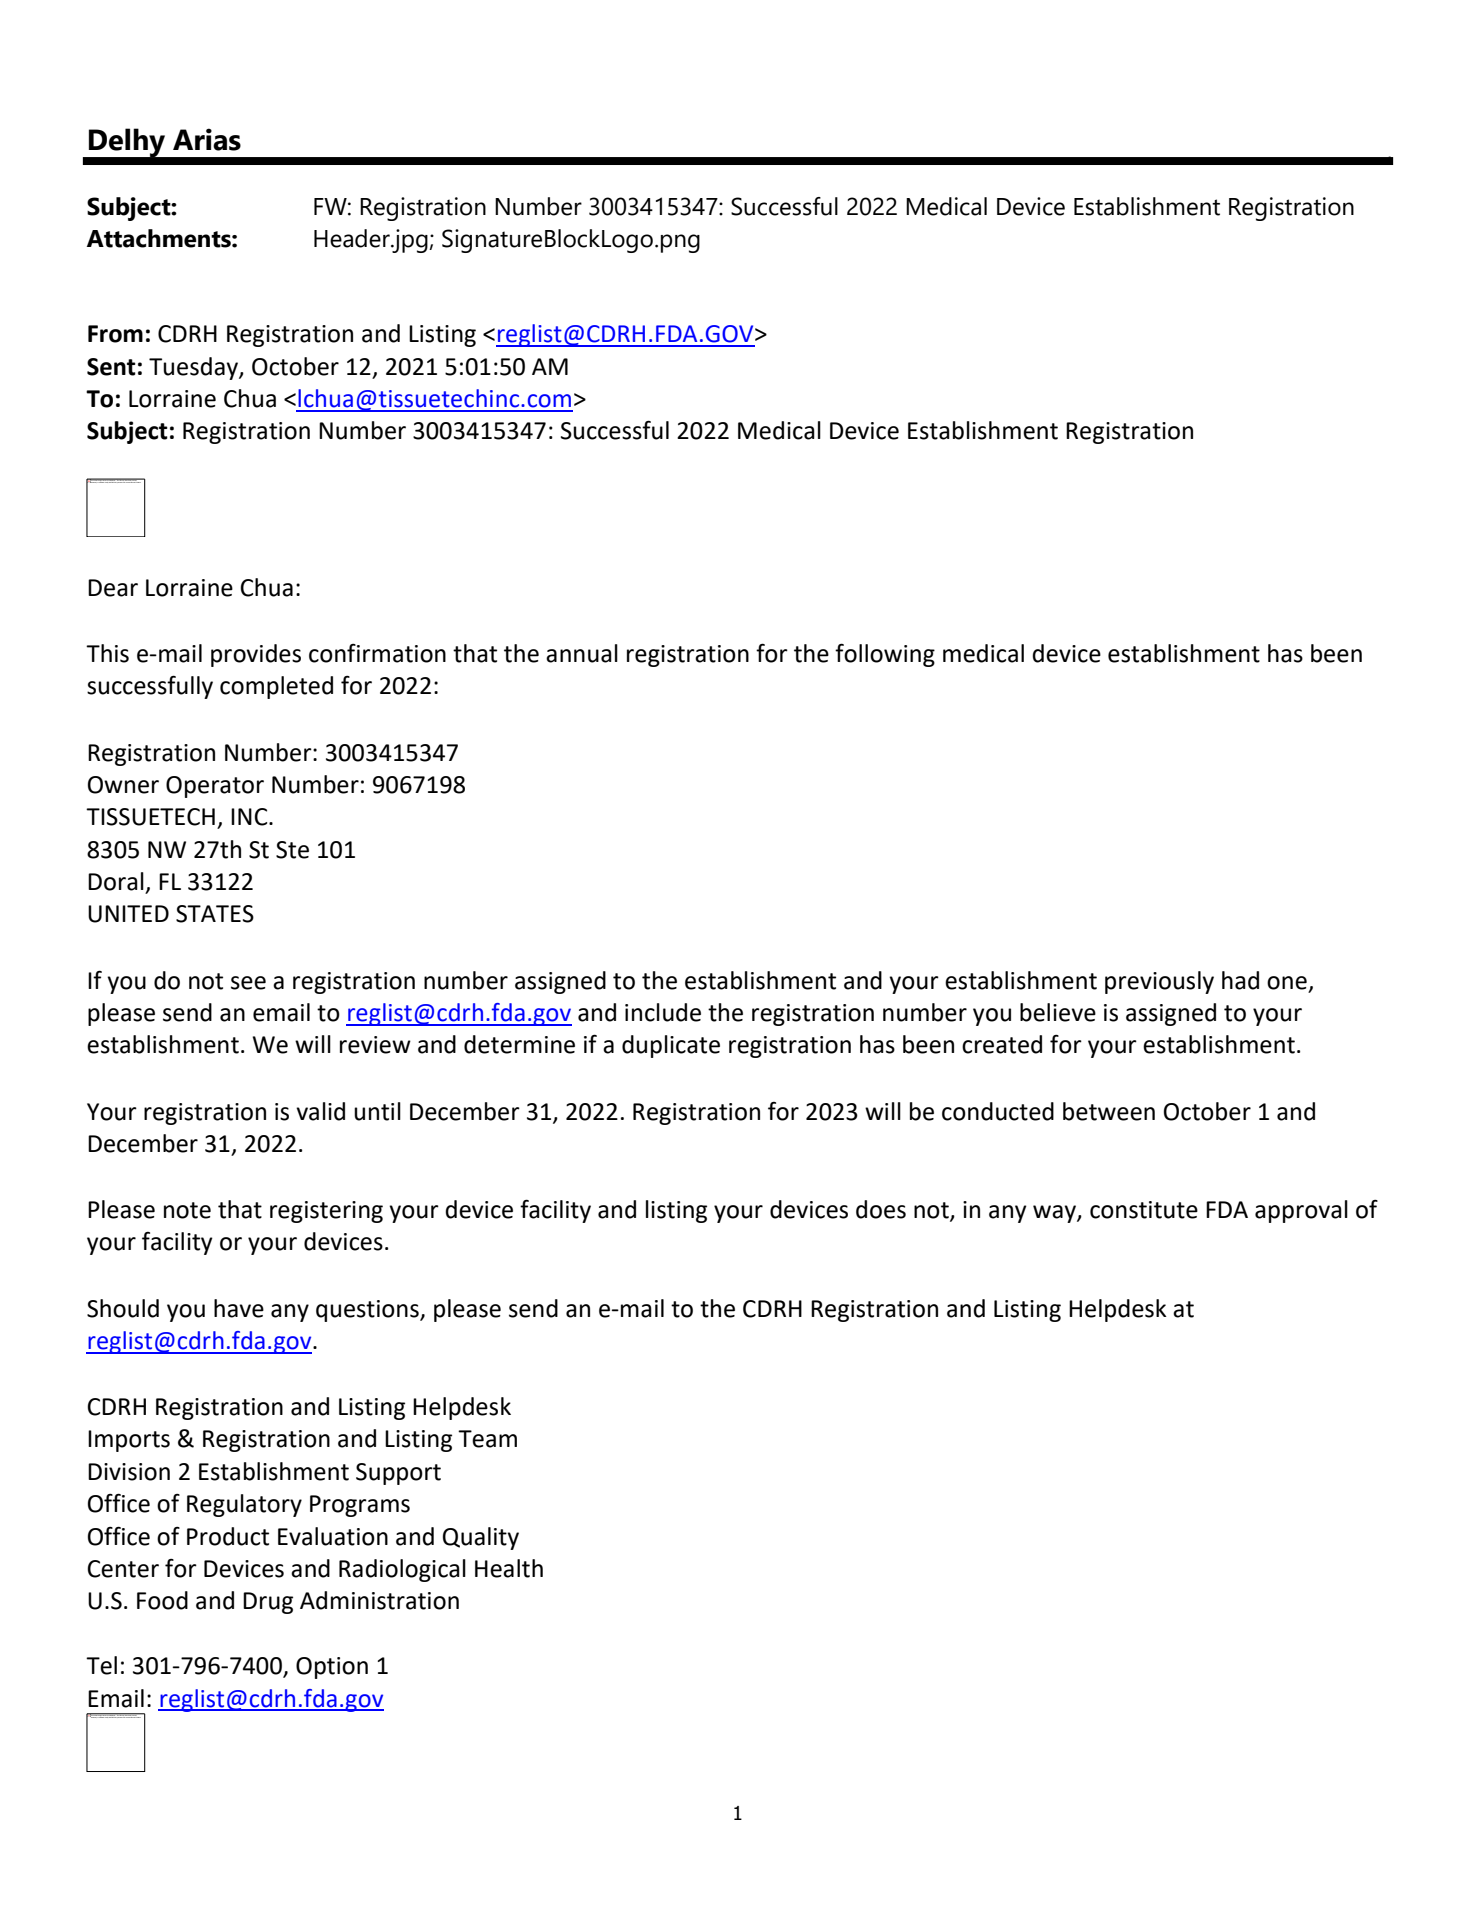 Image resolution: width=1476 pixels, height=1910 pixels. What do you see at coordinates (1159, 982) in the screenshot?
I see `previously` at bounding box center [1159, 982].
